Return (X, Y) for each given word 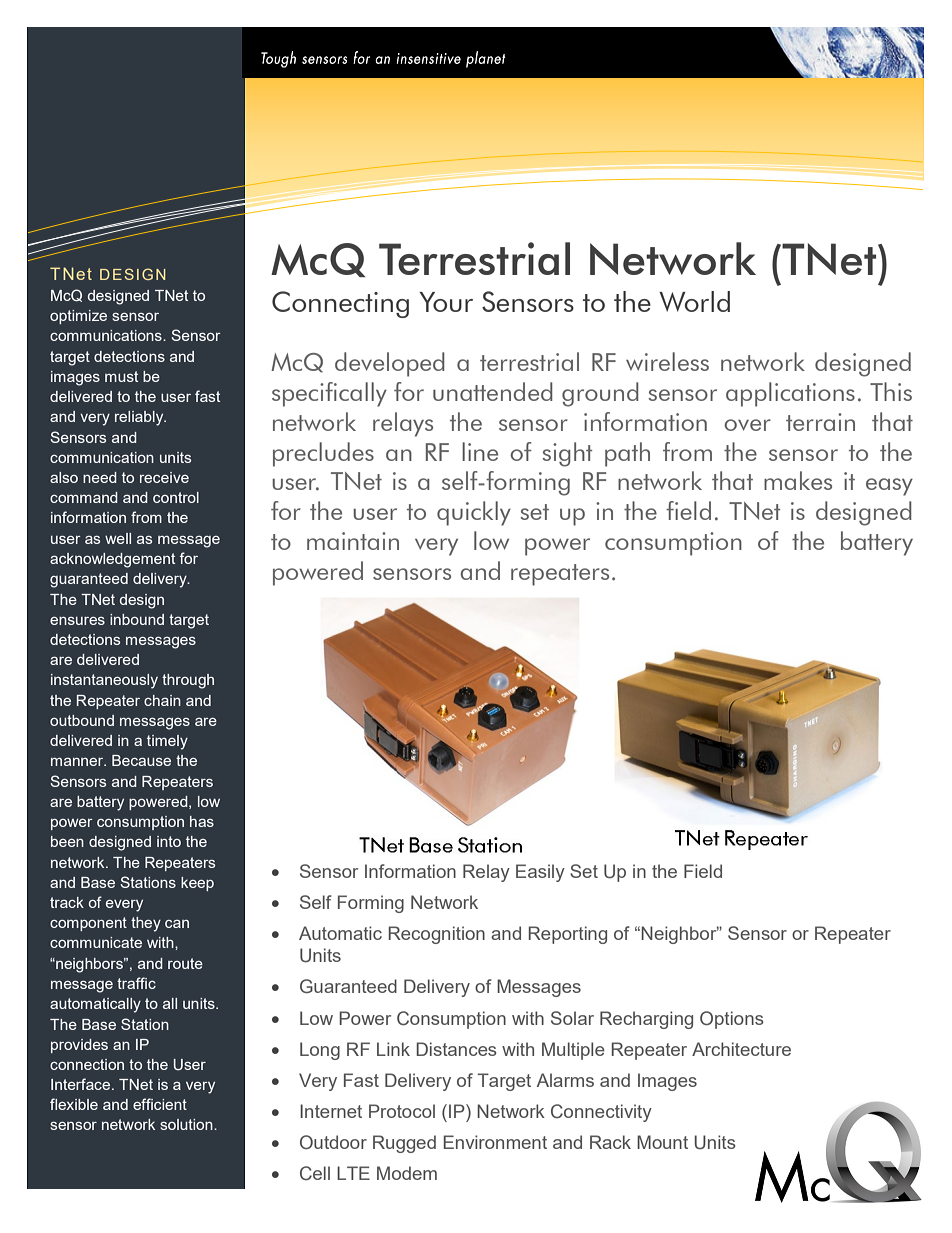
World (694, 301)
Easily (540, 873)
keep (197, 884)
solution (187, 1124)
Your (446, 302)
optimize (78, 317)
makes (798, 480)
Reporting (568, 935)
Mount (662, 1142)
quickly (474, 513)
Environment (495, 1142)
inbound (137, 619)
